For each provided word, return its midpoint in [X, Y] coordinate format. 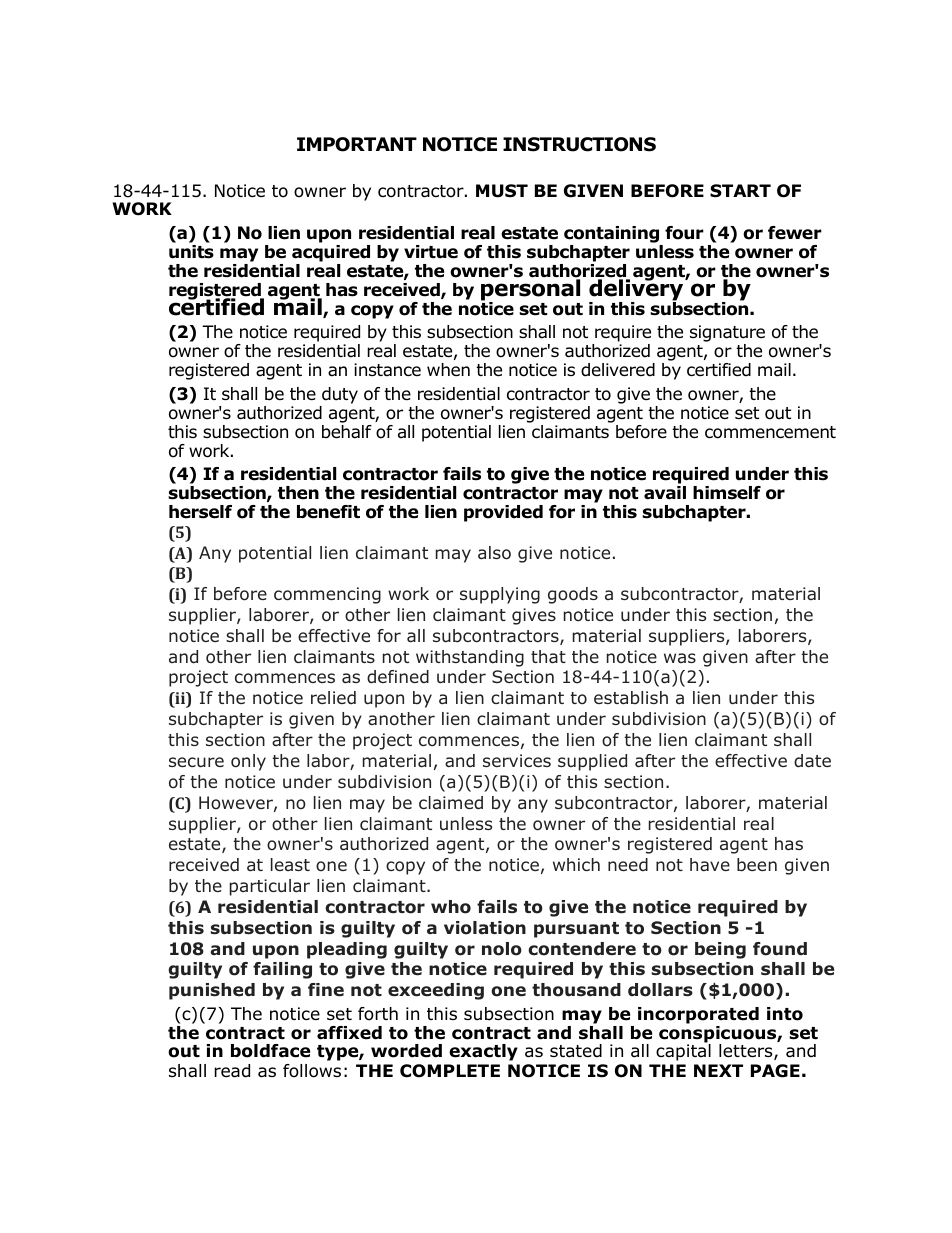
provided [503, 513]
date [812, 761]
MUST [502, 191]
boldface [270, 1051]
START [740, 191]
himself [727, 493]
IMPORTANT [357, 144]
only [248, 762]
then [298, 493]
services [517, 760]
